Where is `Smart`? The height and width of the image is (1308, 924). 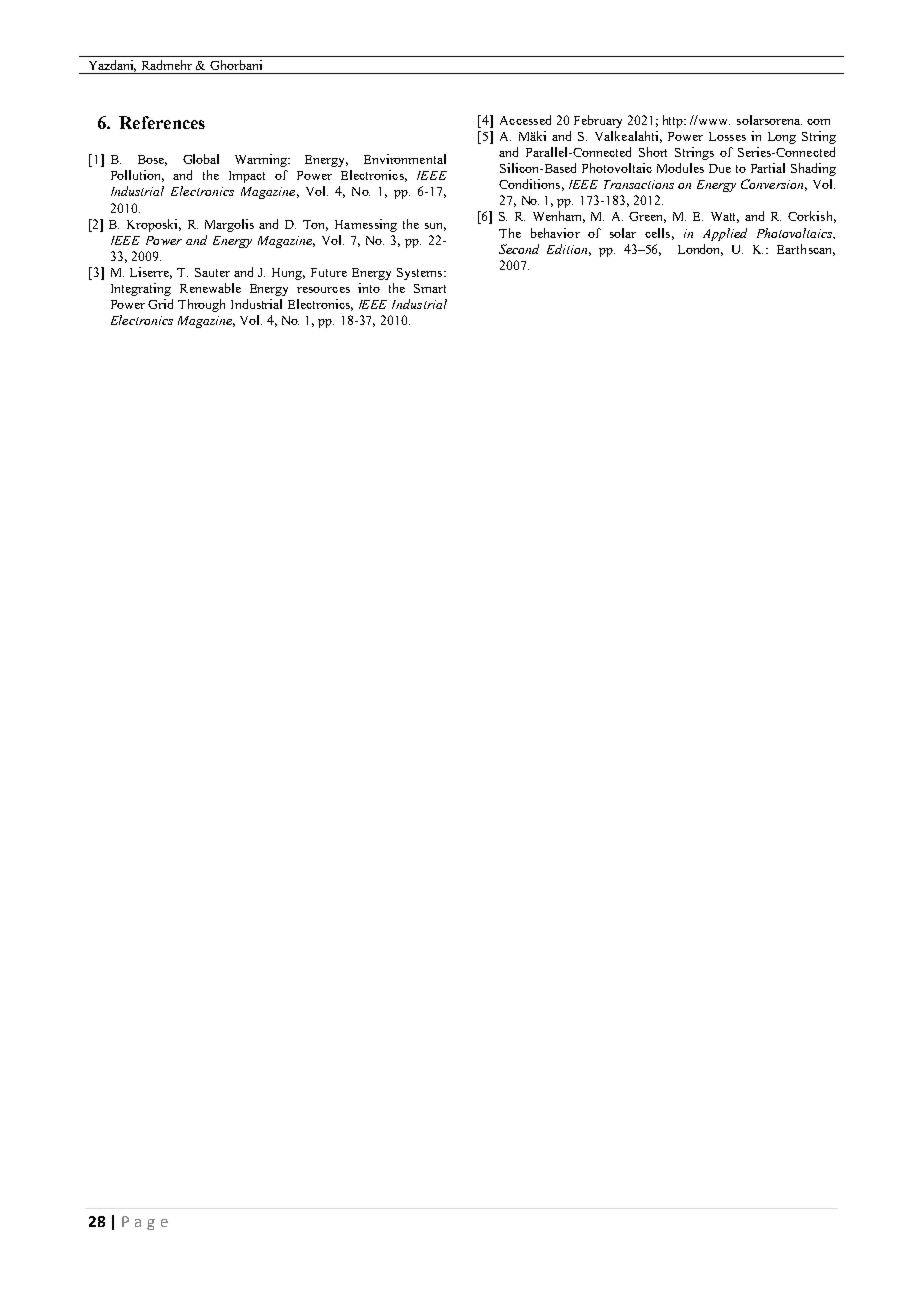 Smart is located at coordinates (430, 288).
